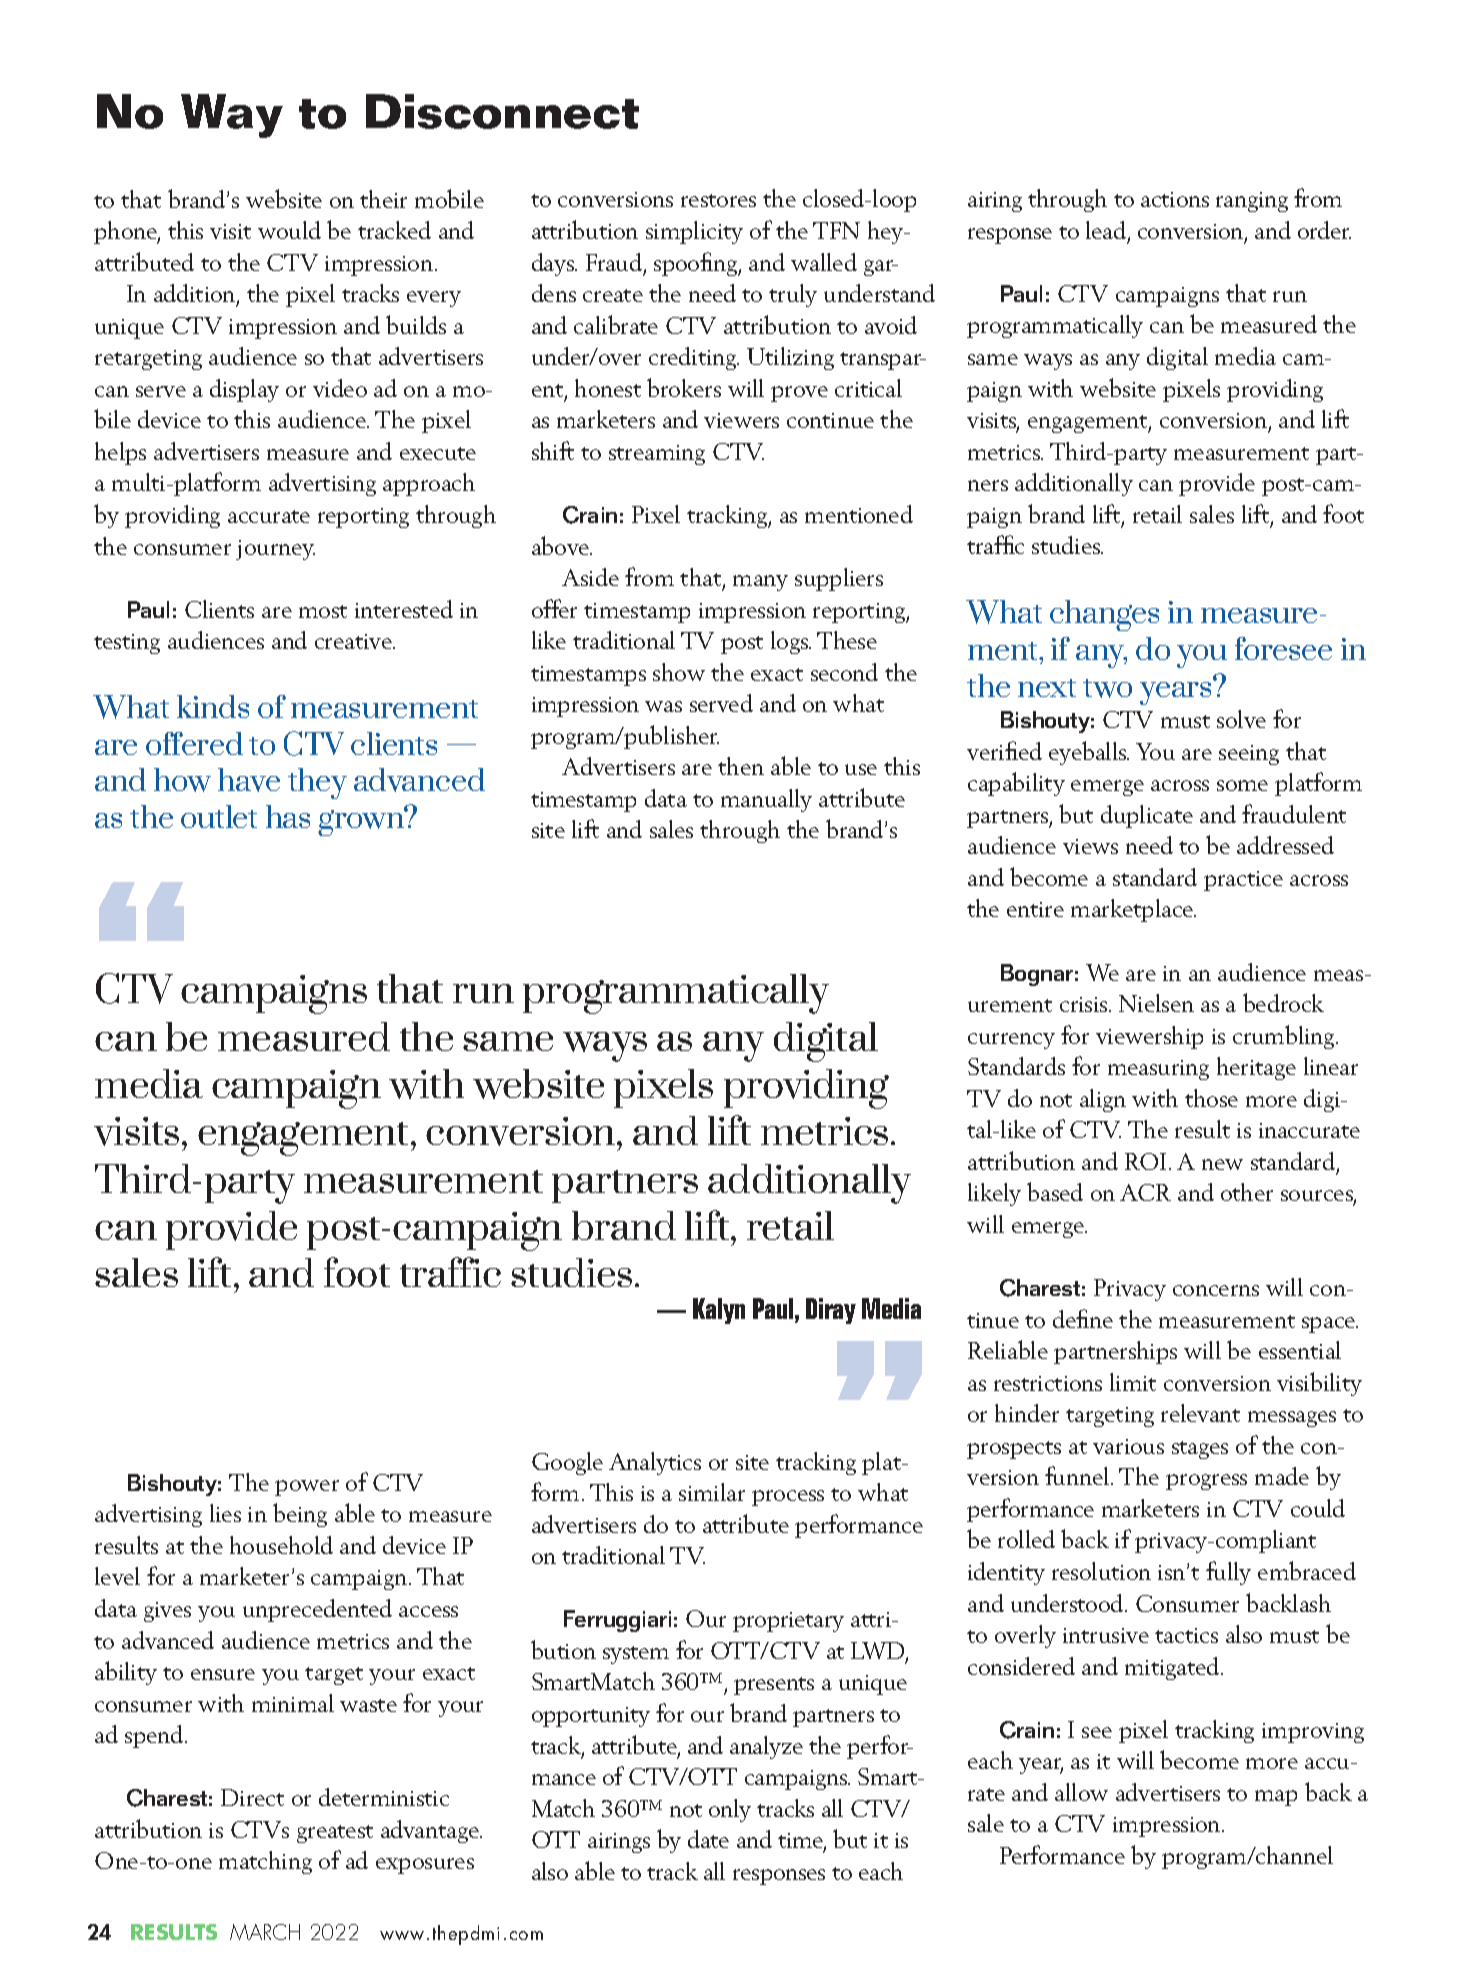  Describe the element at coordinates (766, 800) in the document. I see `manually` at that location.
